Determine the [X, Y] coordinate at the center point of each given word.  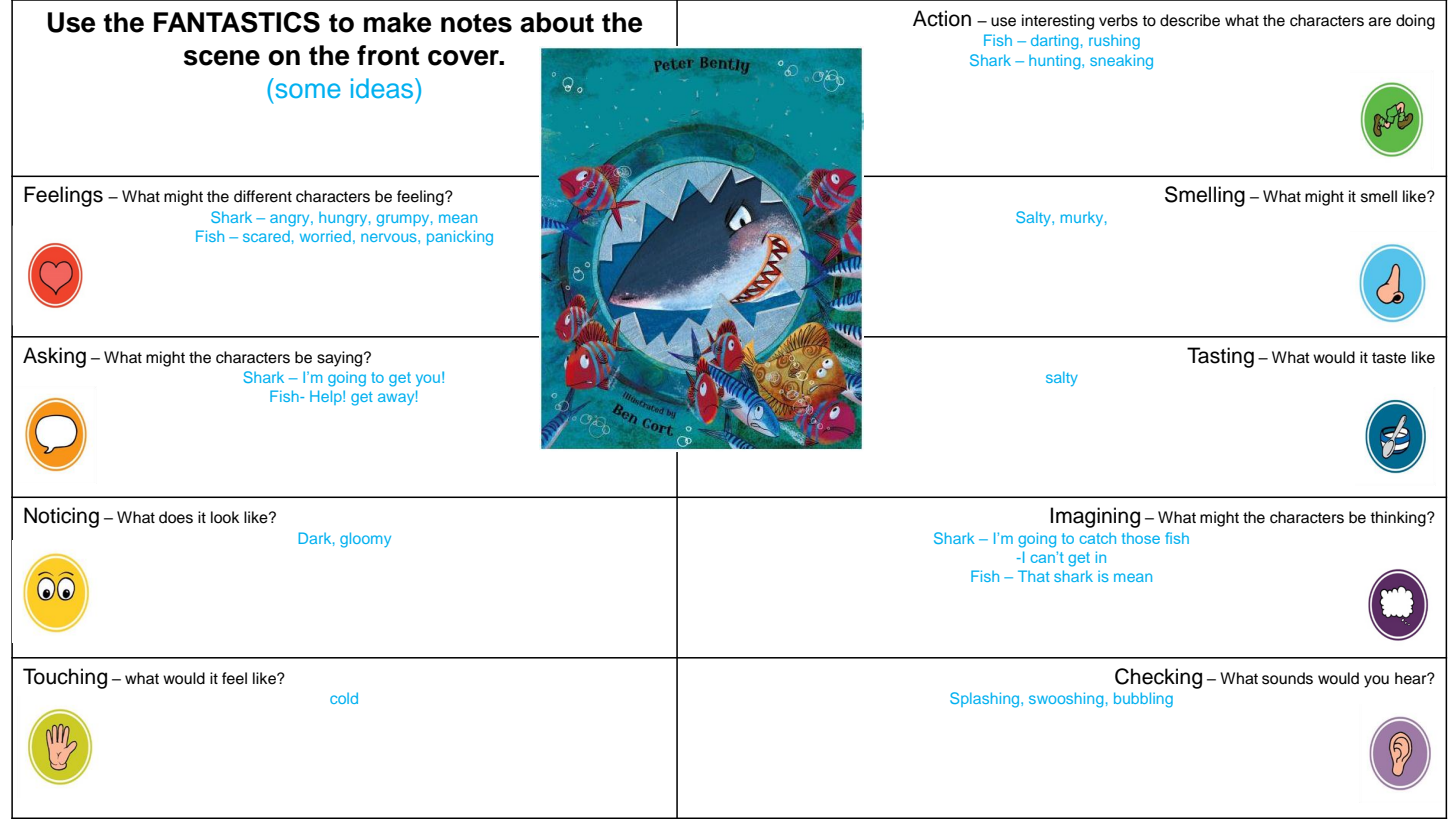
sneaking [1121, 62]
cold [344, 698]
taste [1389, 358]
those [1141, 538]
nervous [390, 237]
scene [222, 58]
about [557, 22]
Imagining [1095, 517]
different [263, 196]
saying [341, 359]
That [1034, 576]
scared [266, 236]
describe [1190, 20]
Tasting [1220, 357]
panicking [460, 238]
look [225, 517]
